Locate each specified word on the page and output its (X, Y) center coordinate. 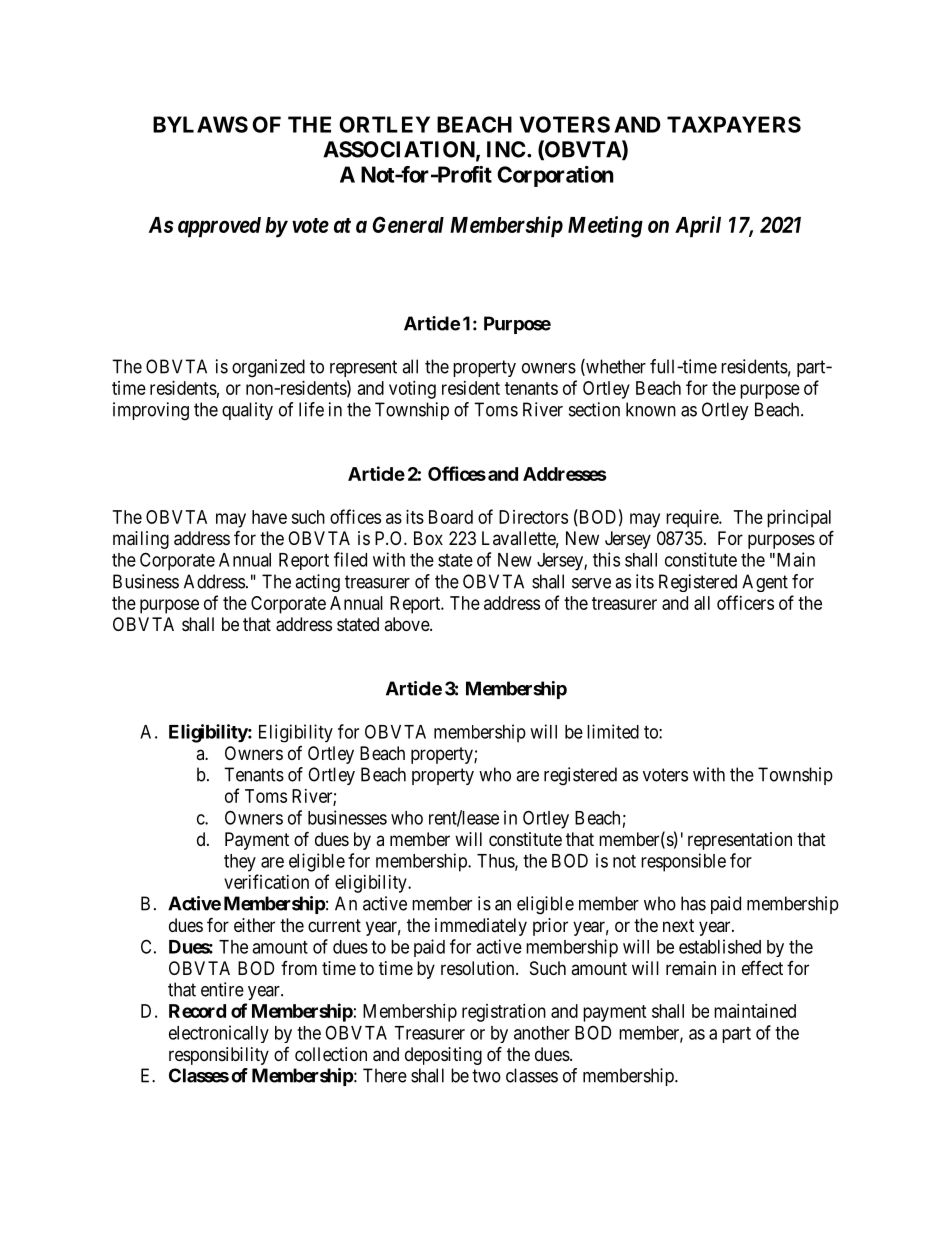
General (408, 224)
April (698, 227)
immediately (481, 927)
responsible (683, 862)
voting (412, 390)
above (407, 624)
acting (317, 583)
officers (745, 602)
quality (247, 411)
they (240, 863)
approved (219, 227)
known (651, 409)
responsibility (219, 1056)
